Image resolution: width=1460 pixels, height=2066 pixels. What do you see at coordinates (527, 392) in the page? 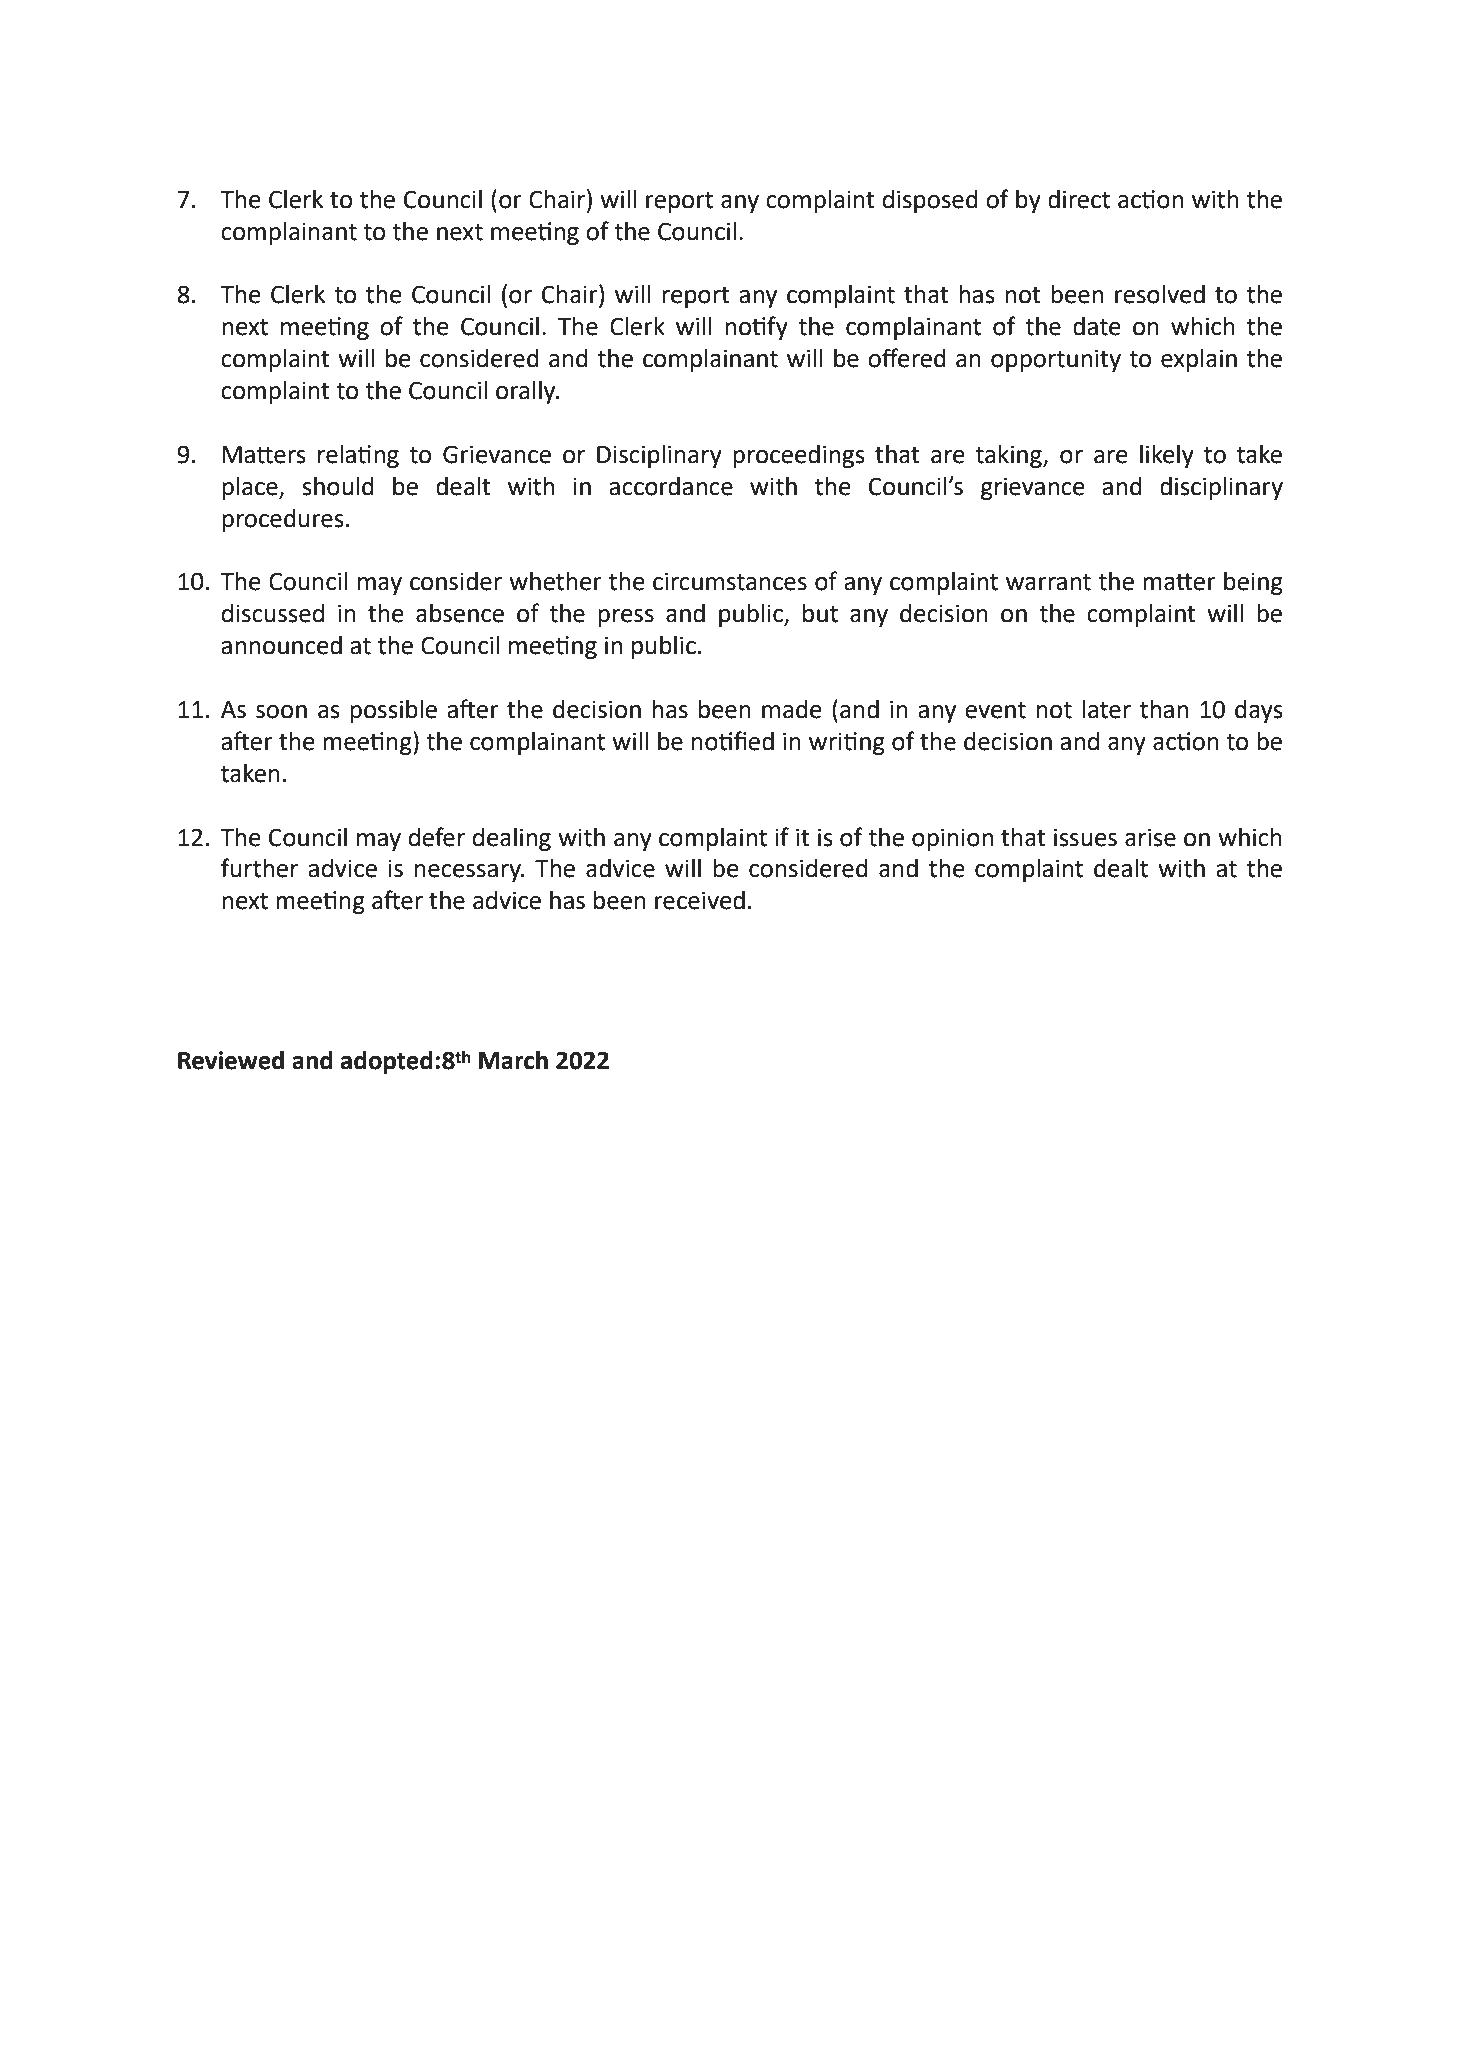
I see `orally` at bounding box center [527, 392].
